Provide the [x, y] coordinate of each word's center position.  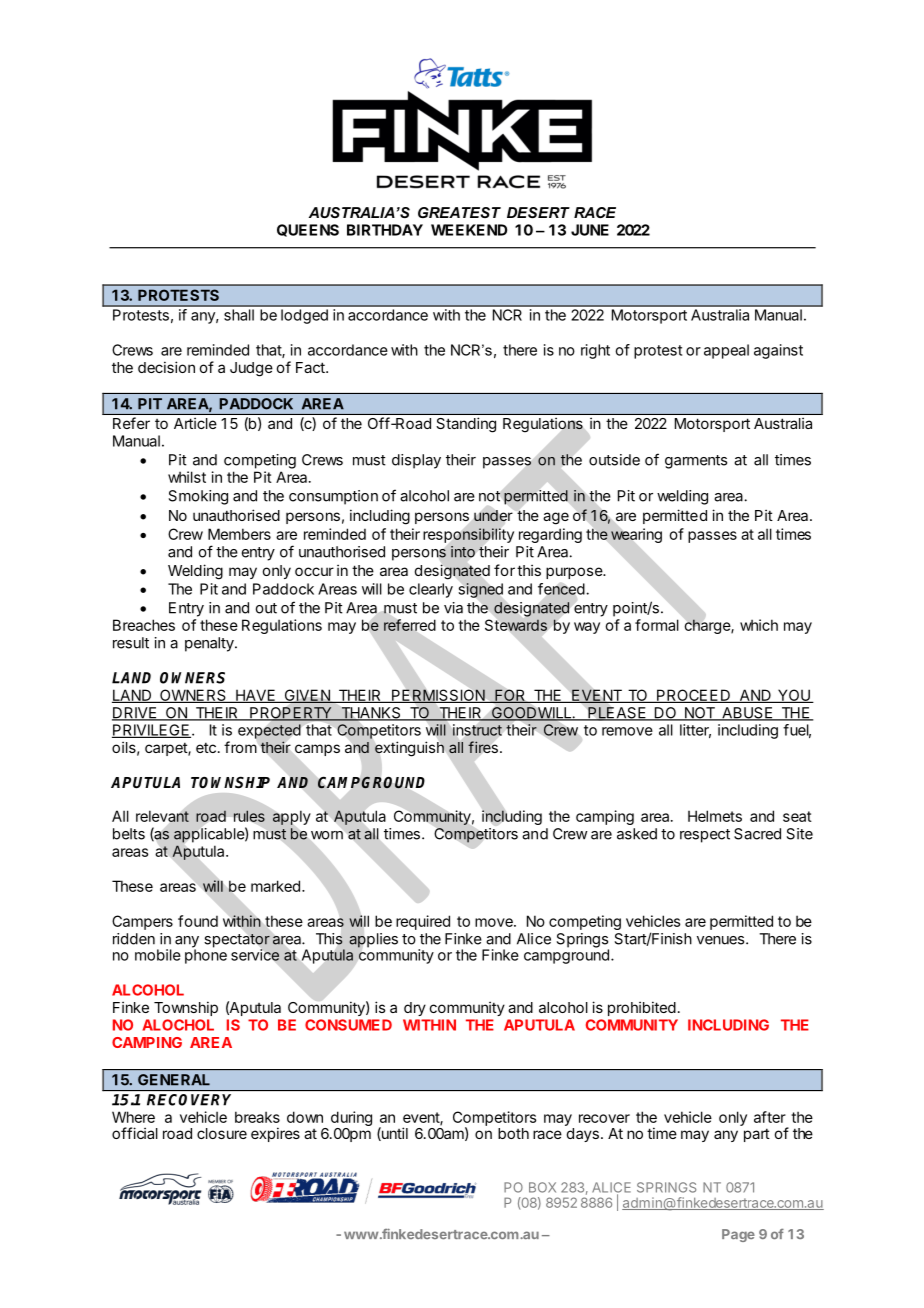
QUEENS [308, 230]
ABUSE [747, 714]
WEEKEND [469, 230]
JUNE [590, 230]
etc [206, 747]
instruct [477, 730]
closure [222, 1133]
